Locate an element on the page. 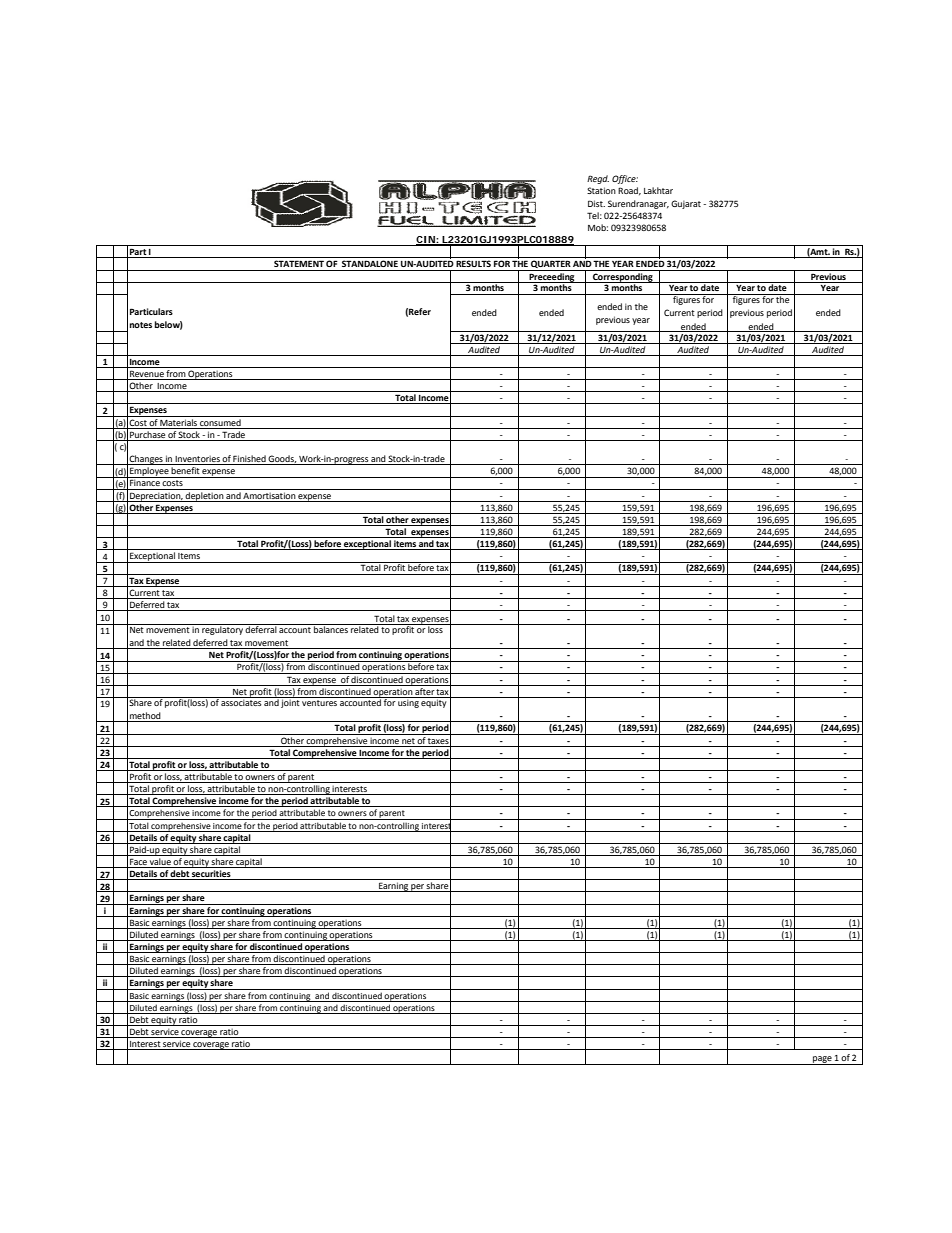 The image size is (952, 1233). Gujarat is located at coordinates (686, 204).
